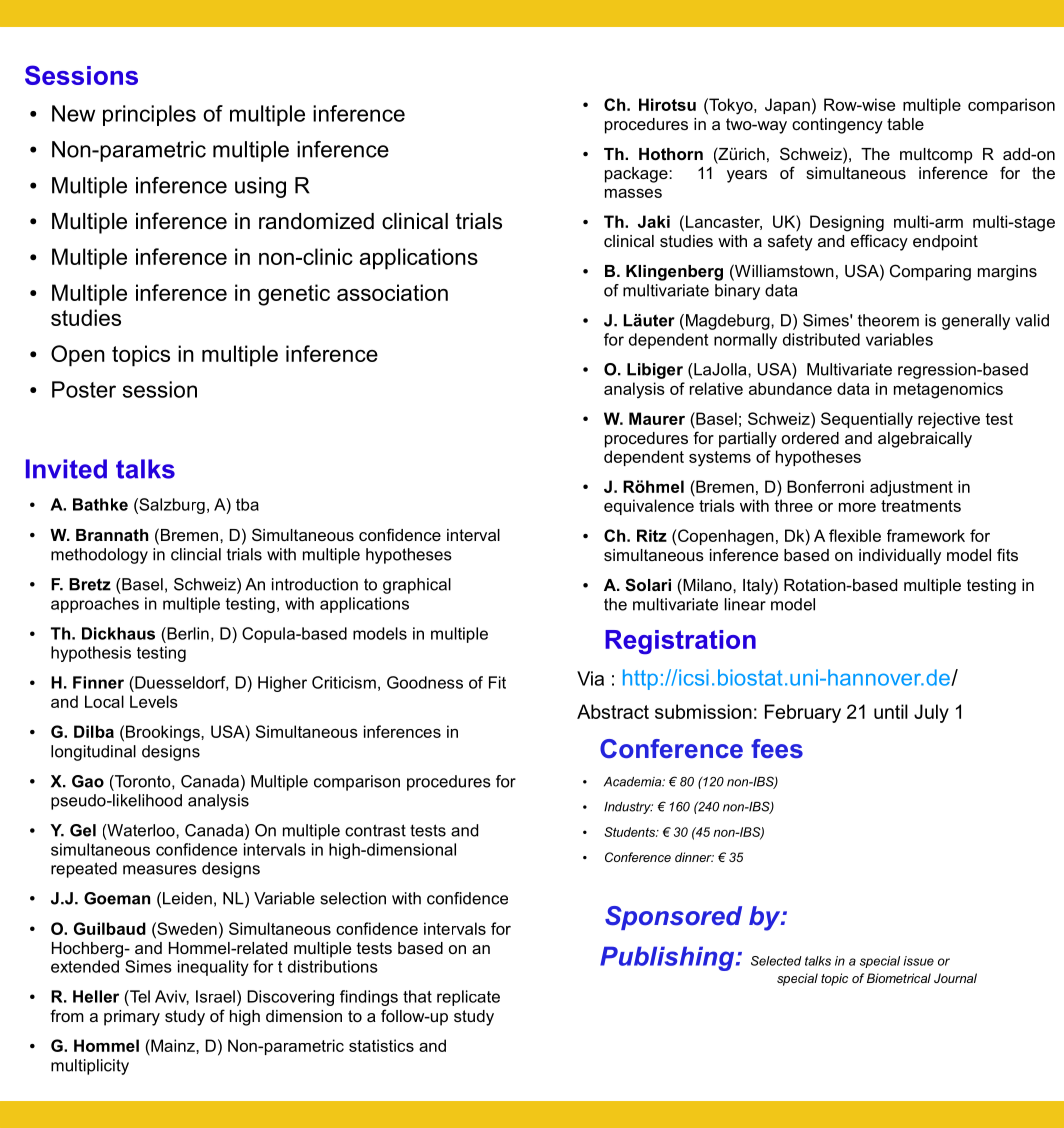 The image size is (1064, 1128). Describe the element at coordinates (132, 1018) in the image. I see `primary` at that location.
